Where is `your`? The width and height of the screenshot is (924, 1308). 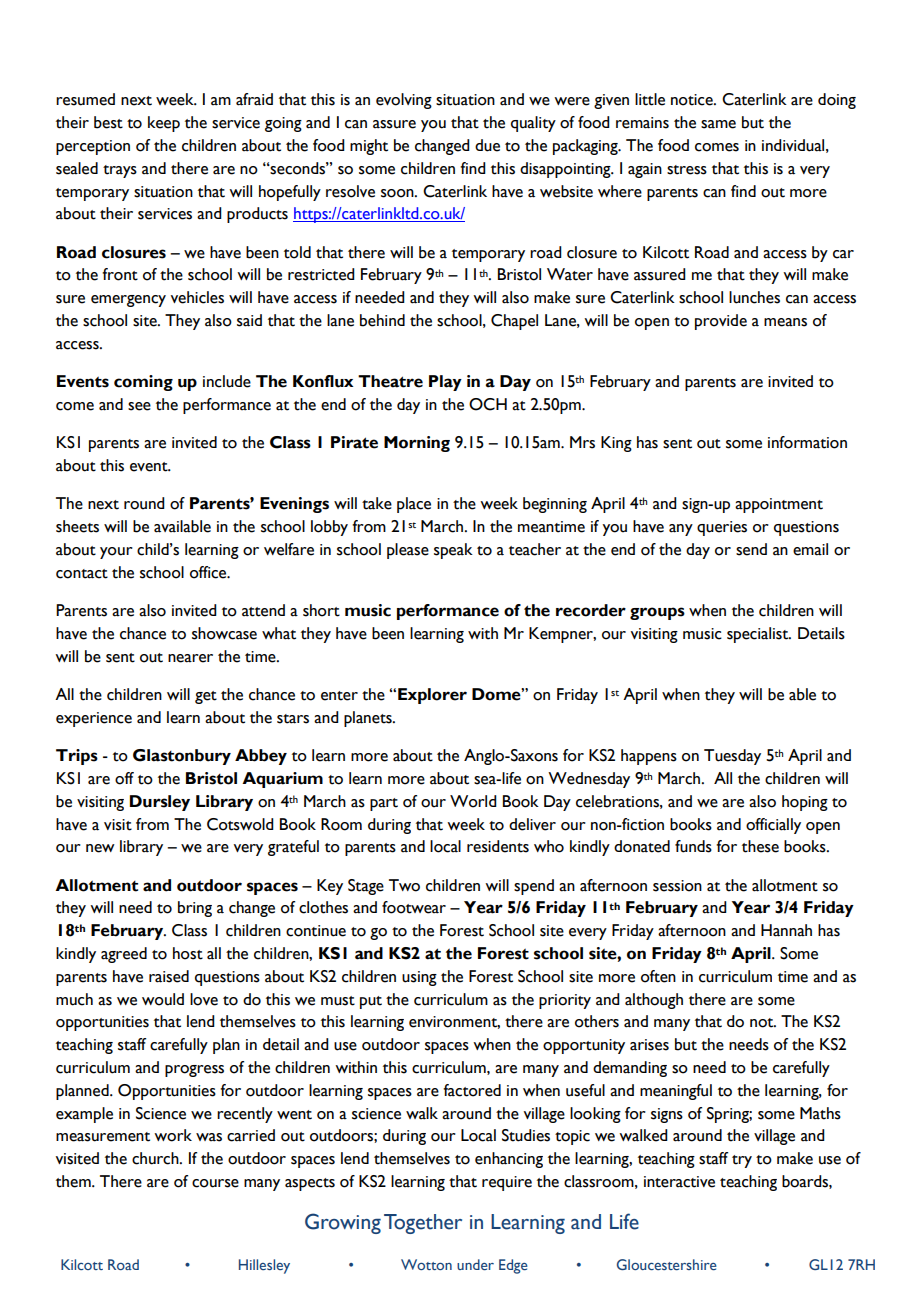
your is located at coordinates (116, 553).
